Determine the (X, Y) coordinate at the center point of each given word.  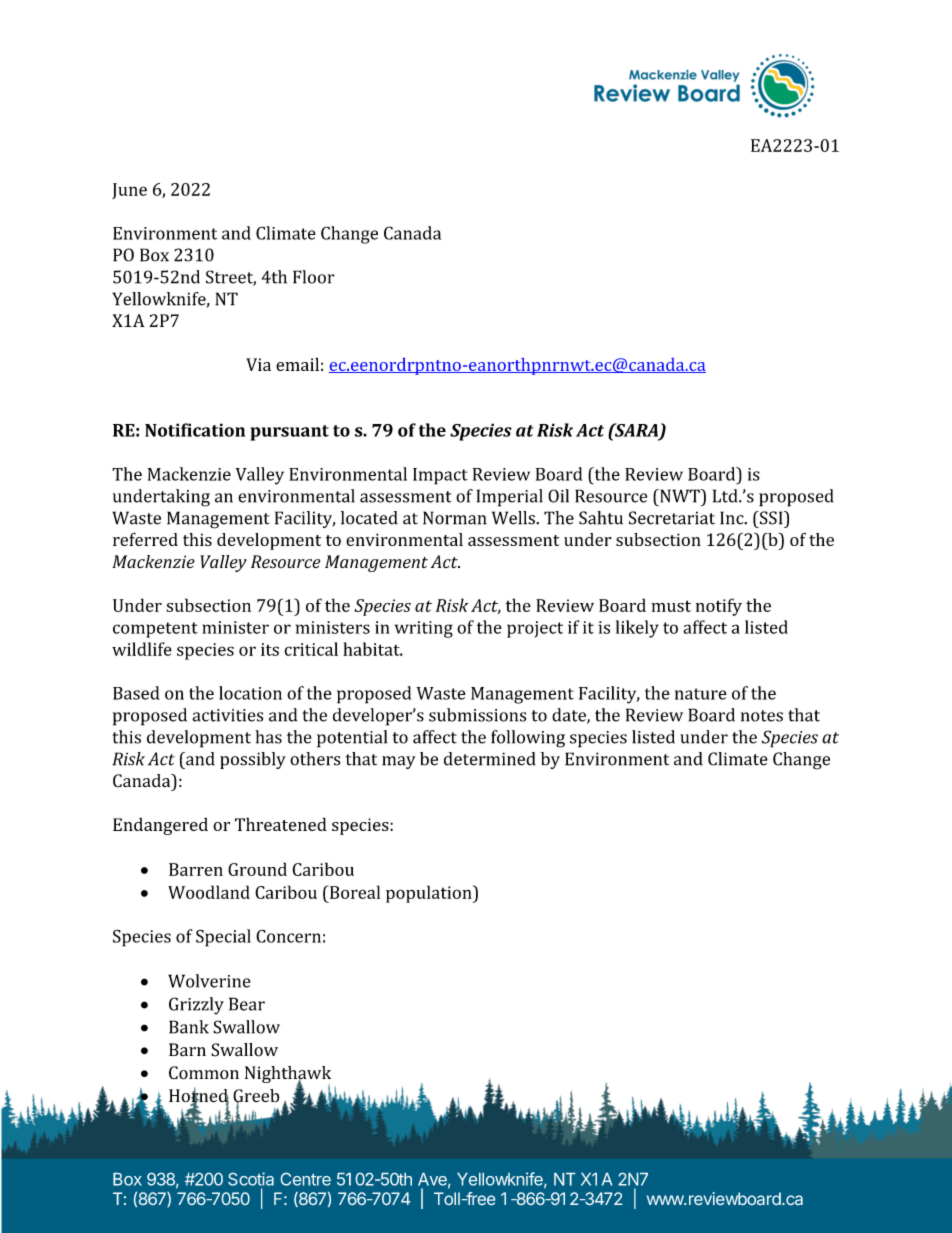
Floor (314, 277)
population (430, 894)
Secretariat (672, 518)
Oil (558, 496)
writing (424, 629)
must (671, 606)
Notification (195, 430)
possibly (253, 760)
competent (155, 630)
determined (490, 759)
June (129, 191)
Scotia (251, 1179)
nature (701, 694)
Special (223, 938)
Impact (440, 476)
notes (762, 716)
